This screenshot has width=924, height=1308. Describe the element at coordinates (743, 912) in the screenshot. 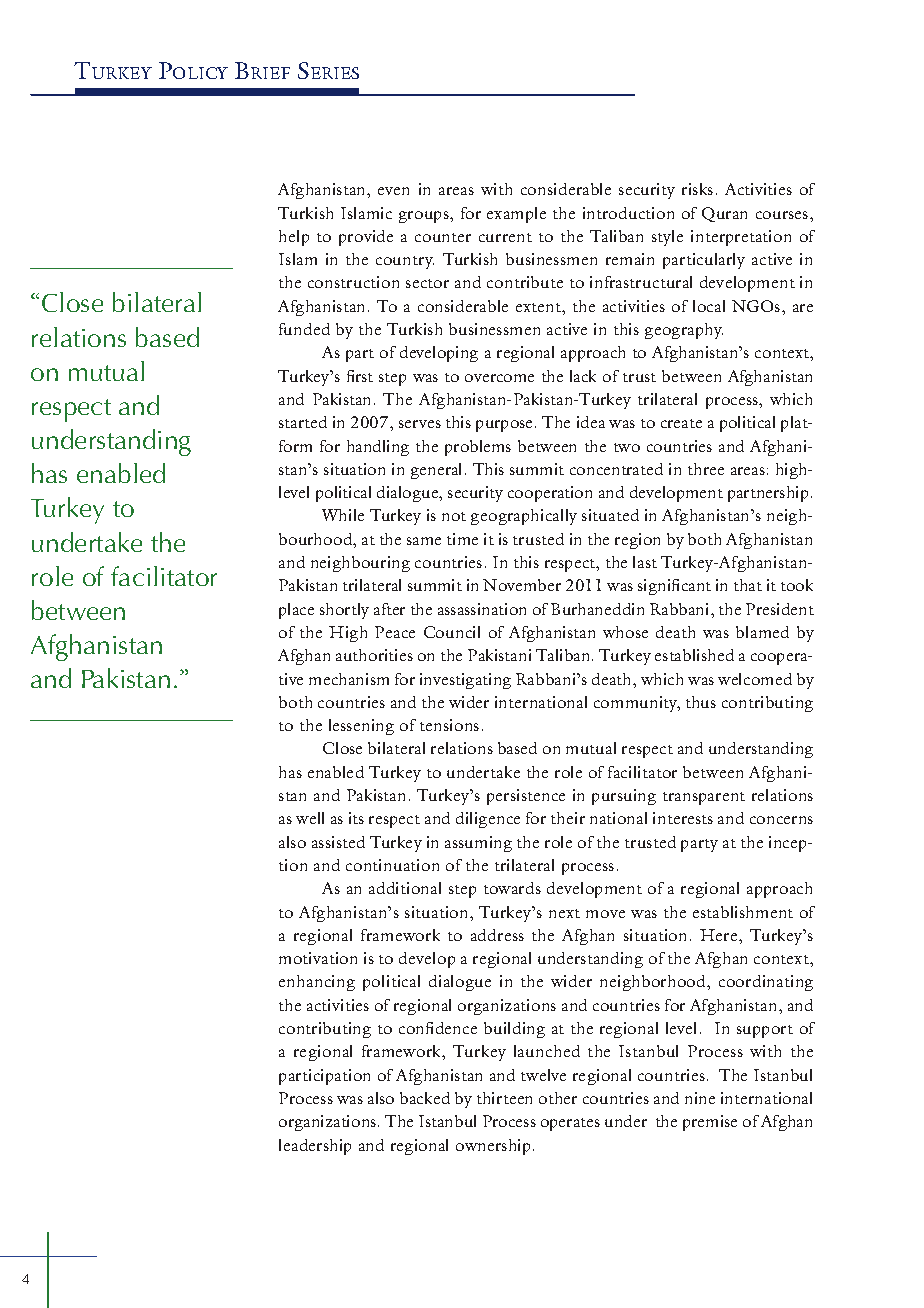

I see `establishment` at that location.
